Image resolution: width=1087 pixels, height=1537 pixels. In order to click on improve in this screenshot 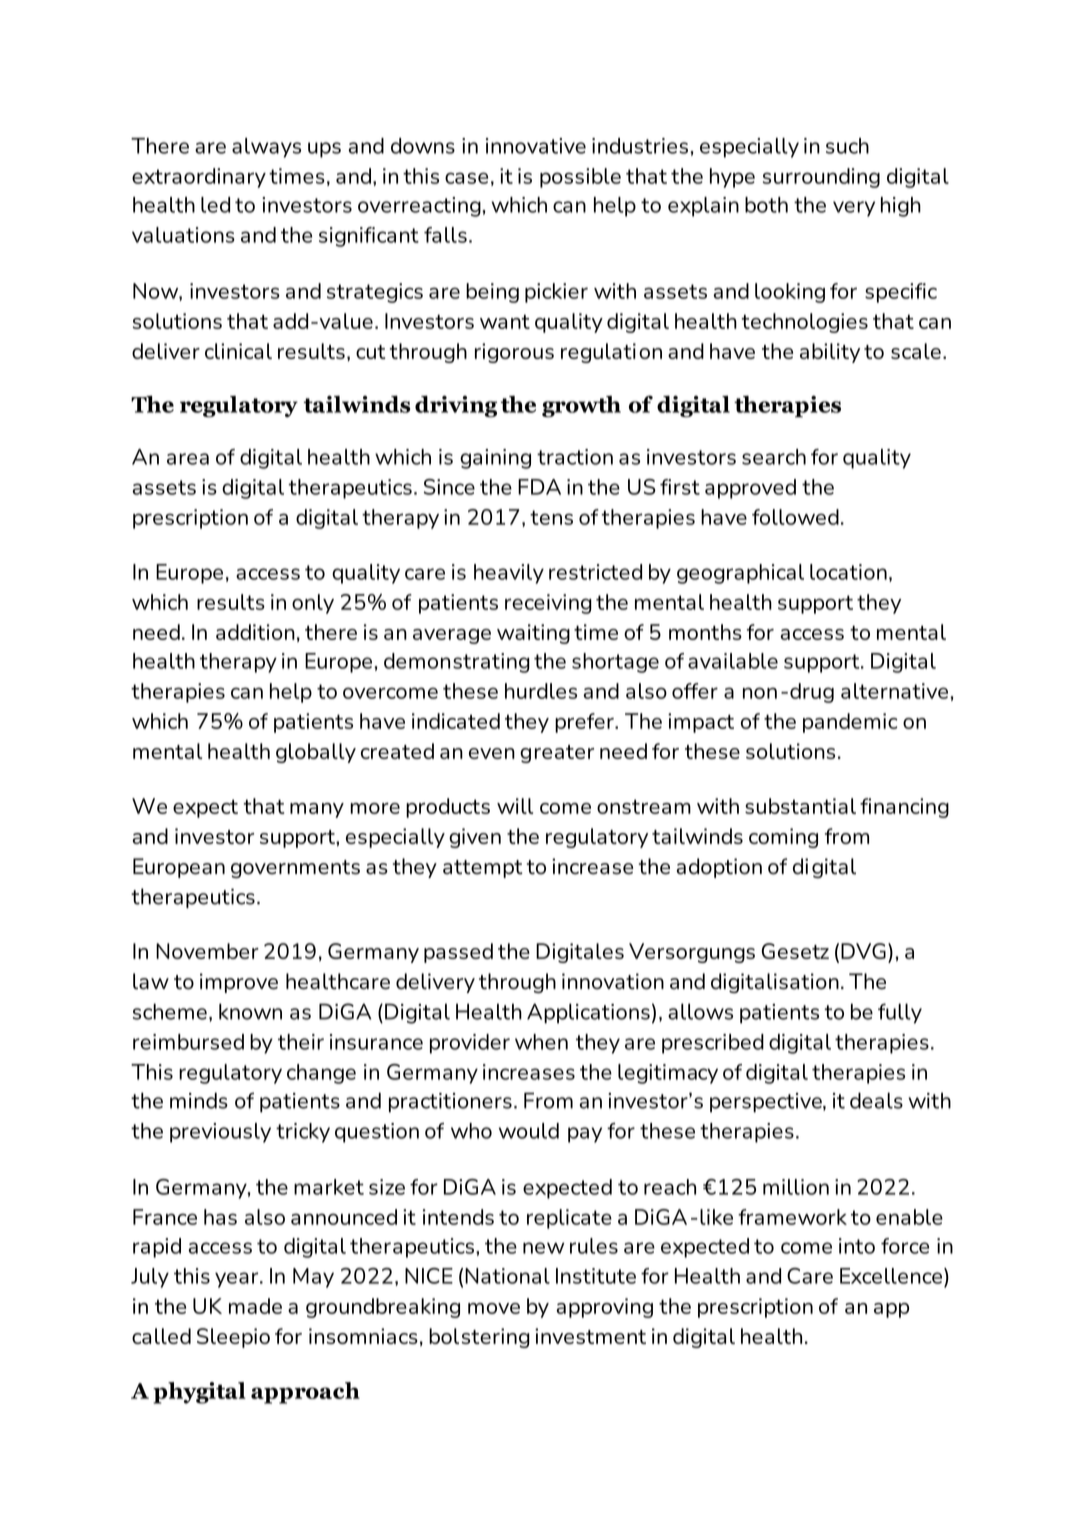, I will do `click(239, 983)`.
